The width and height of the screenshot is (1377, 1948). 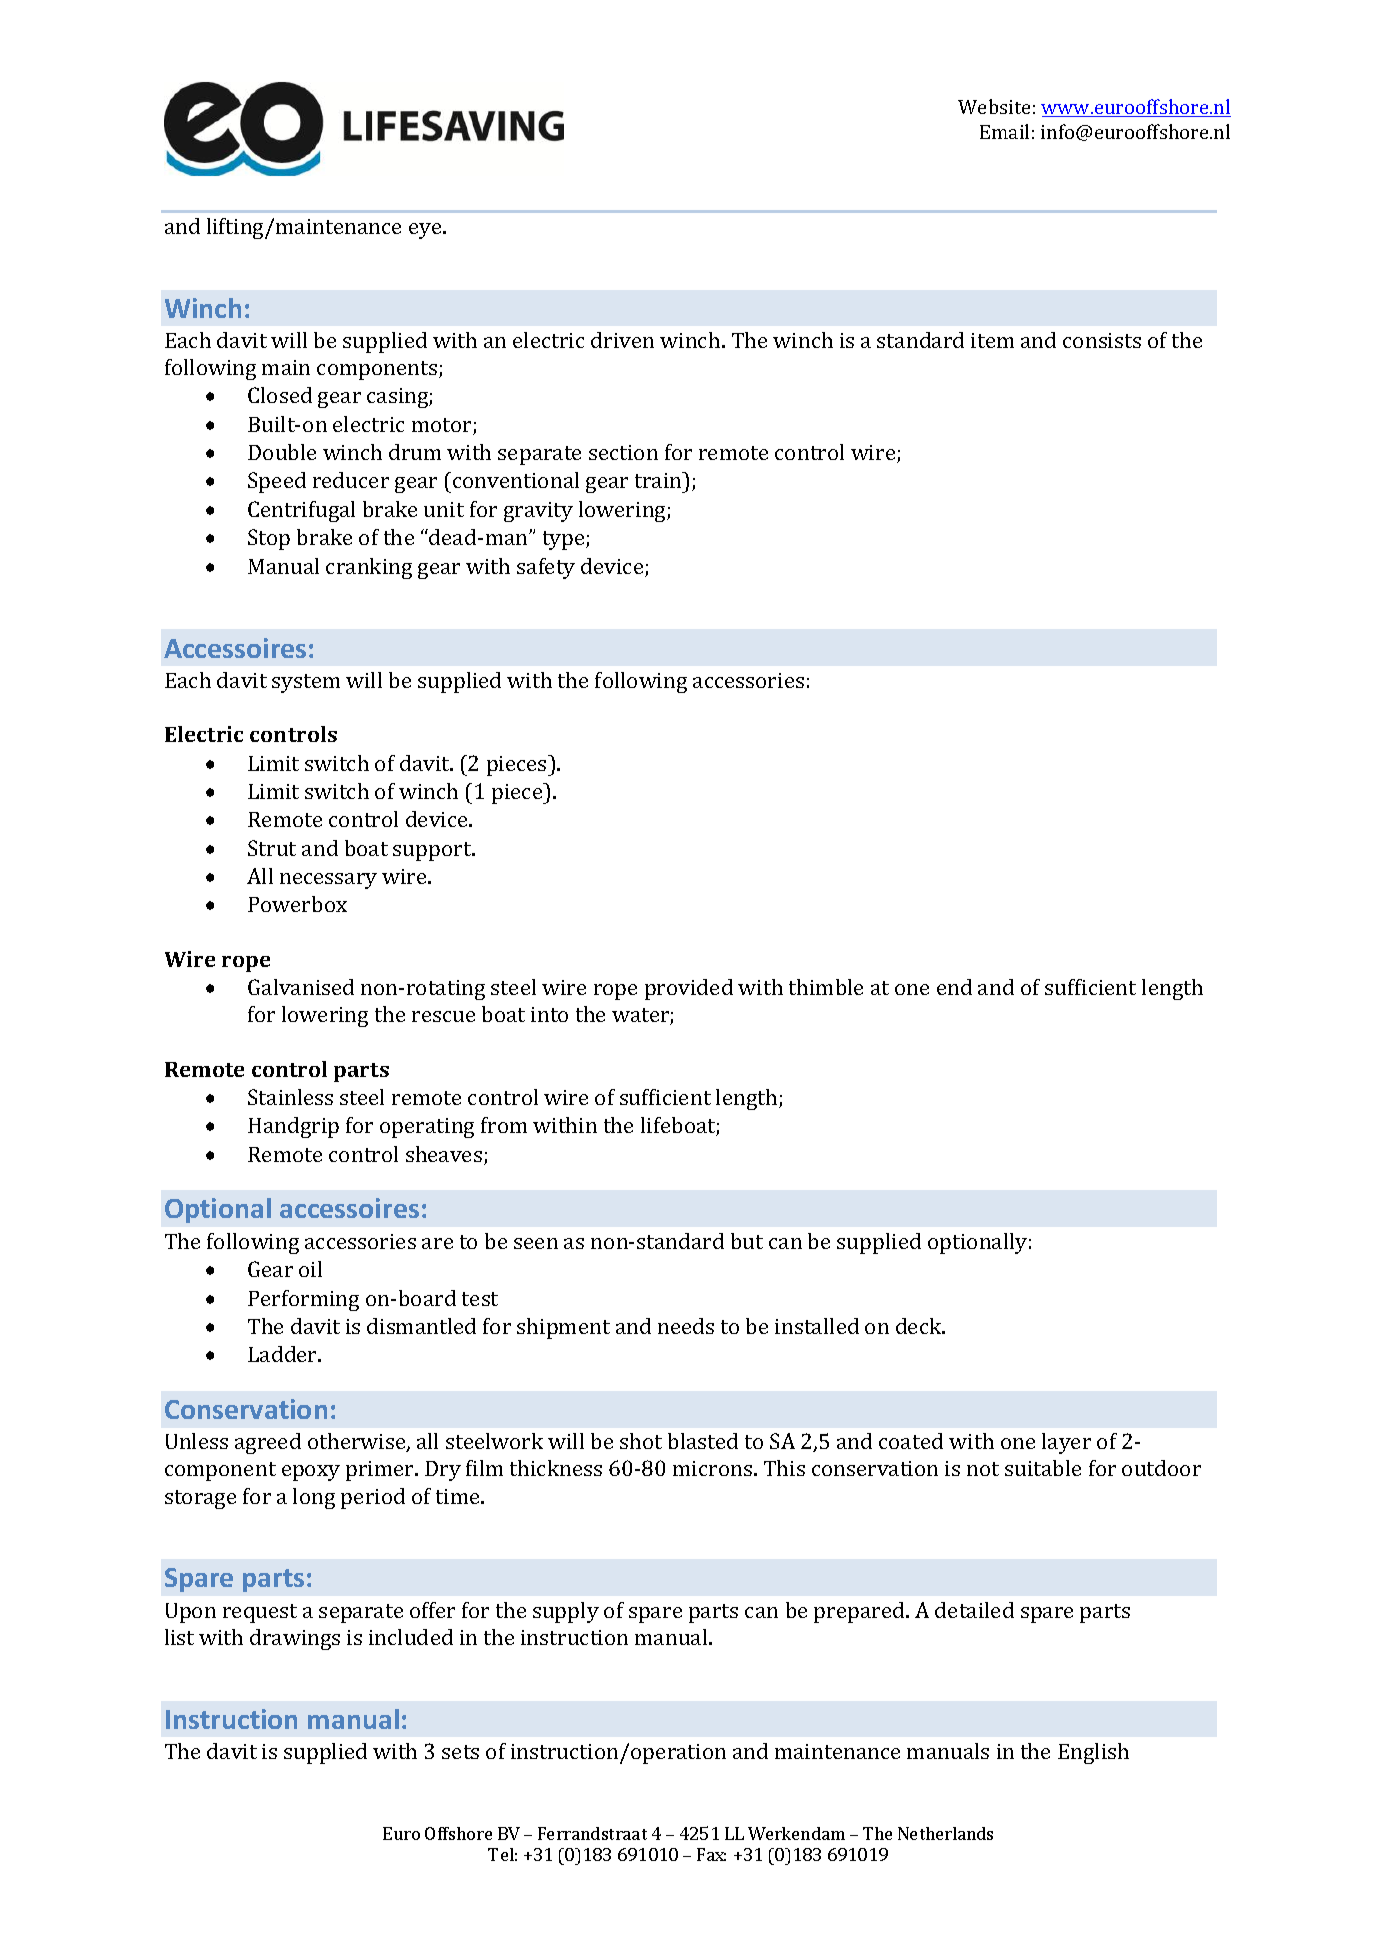 What do you see at coordinates (546, 568) in the screenshot?
I see `safety` at bounding box center [546, 568].
